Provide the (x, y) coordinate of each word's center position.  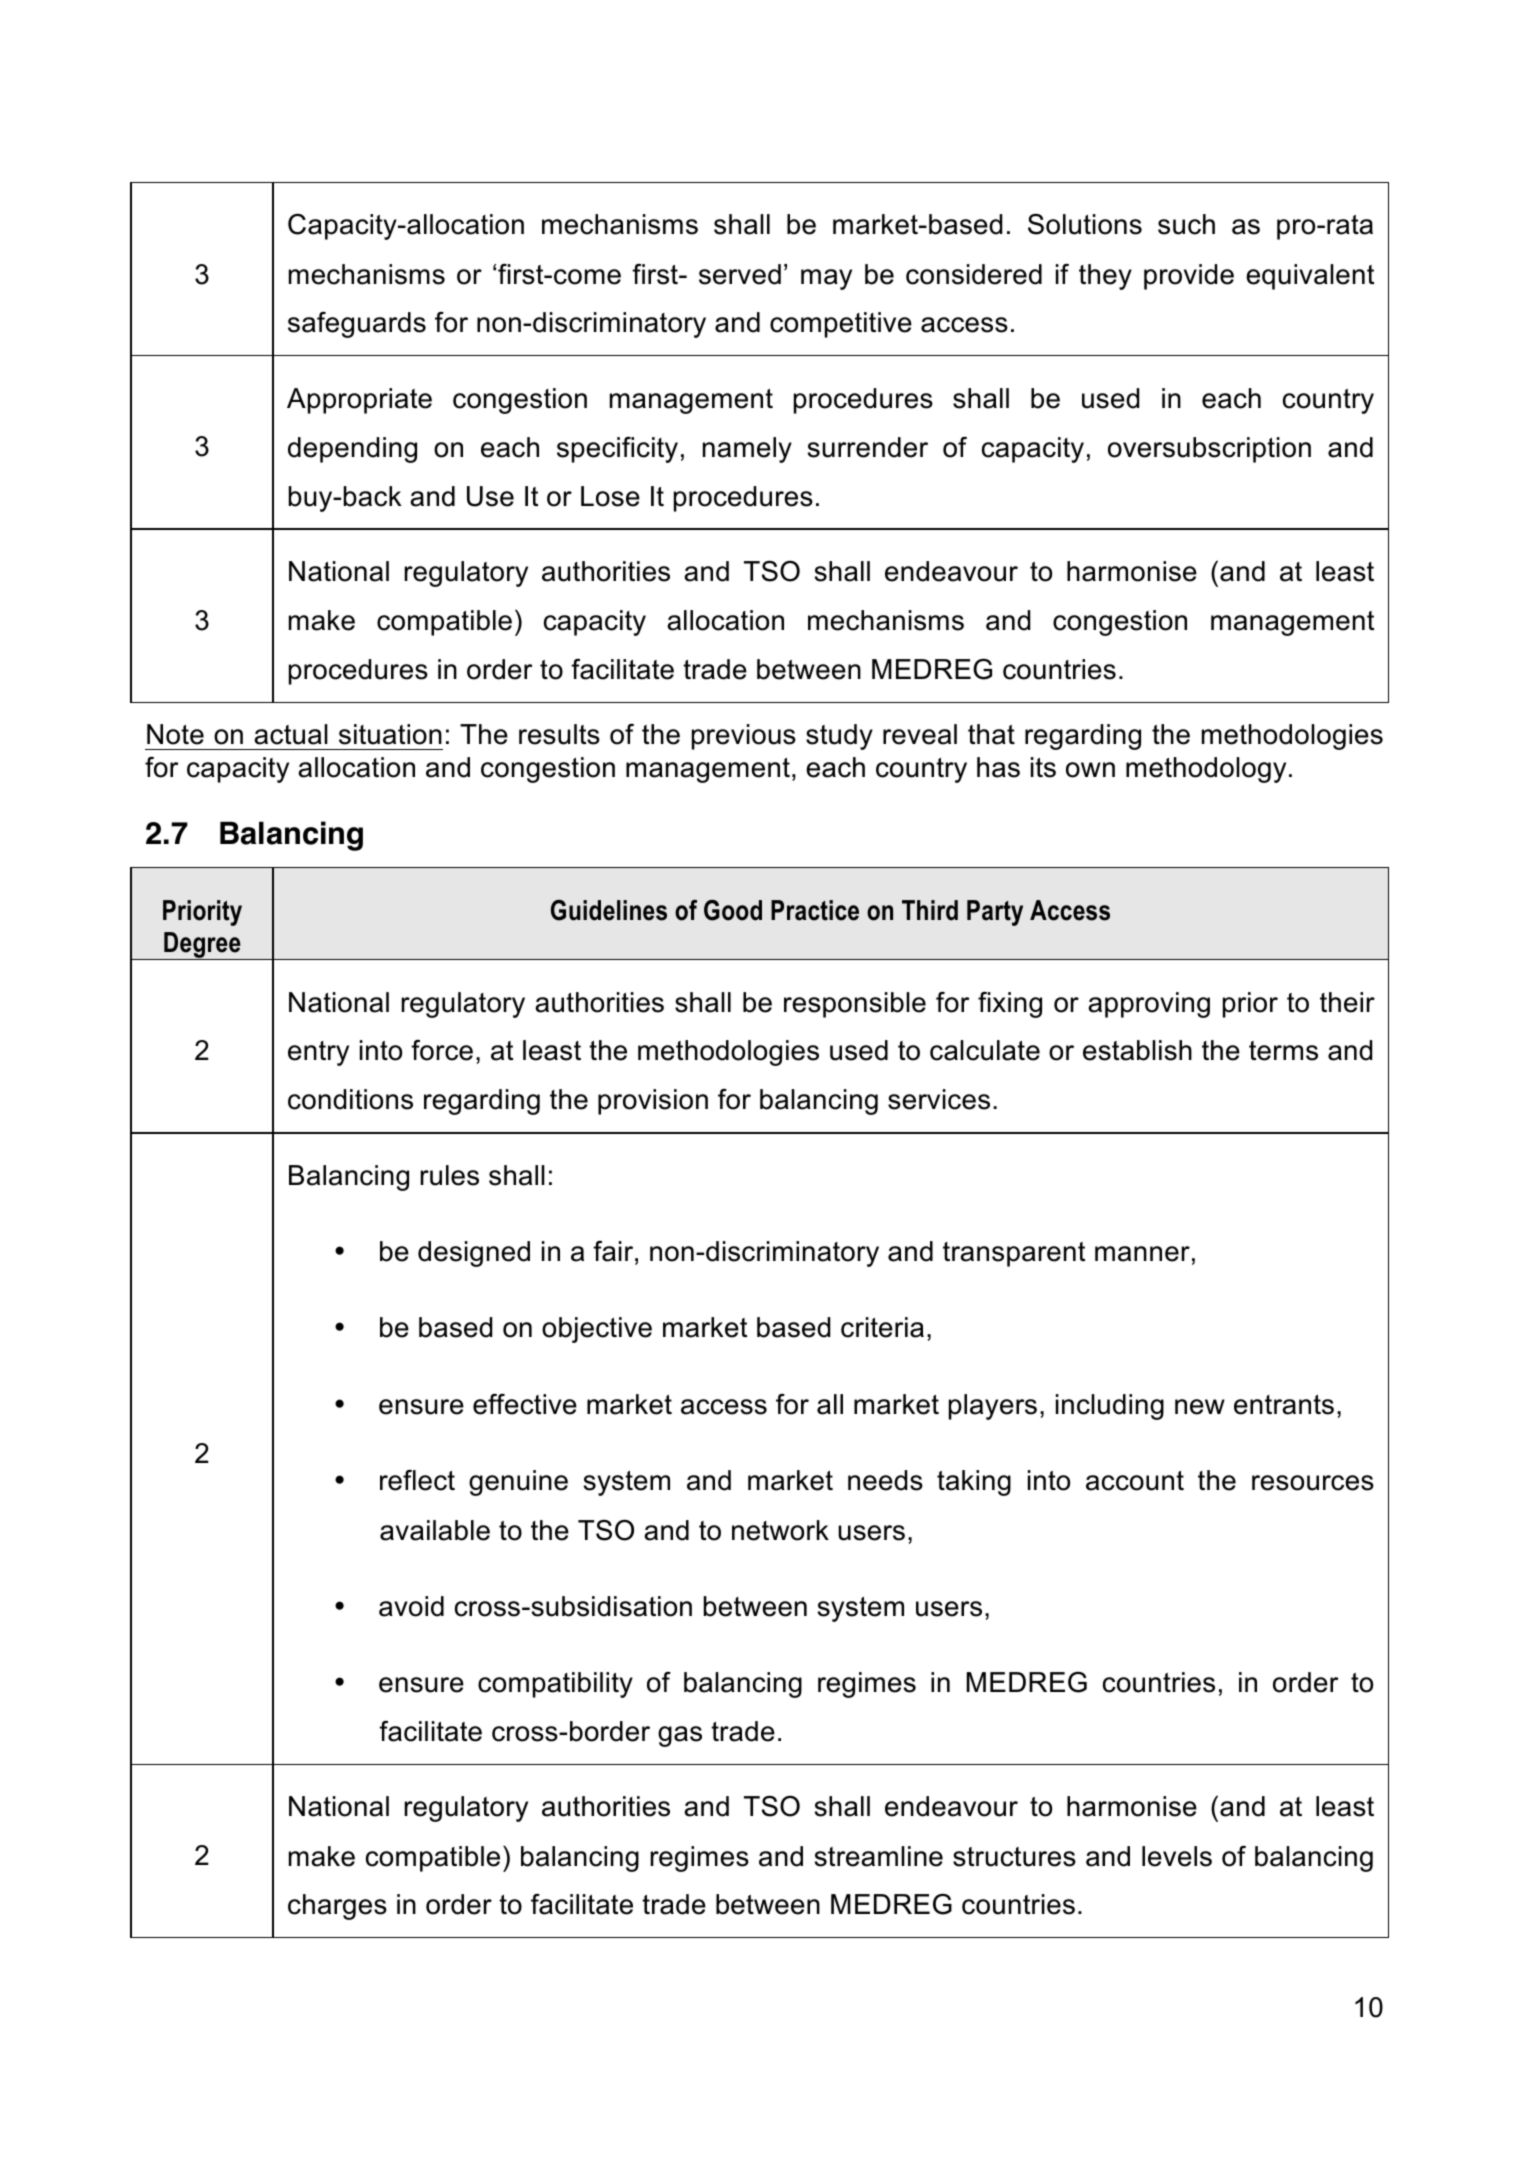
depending (352, 450)
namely (747, 450)
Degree (202, 946)
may (826, 279)
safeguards (357, 325)
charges (337, 1907)
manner (1142, 1254)
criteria (882, 1327)
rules (449, 1175)
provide (1189, 277)
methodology (1206, 770)
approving (1149, 1005)
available (435, 1530)
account (1135, 1481)
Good (733, 910)
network (780, 1530)
